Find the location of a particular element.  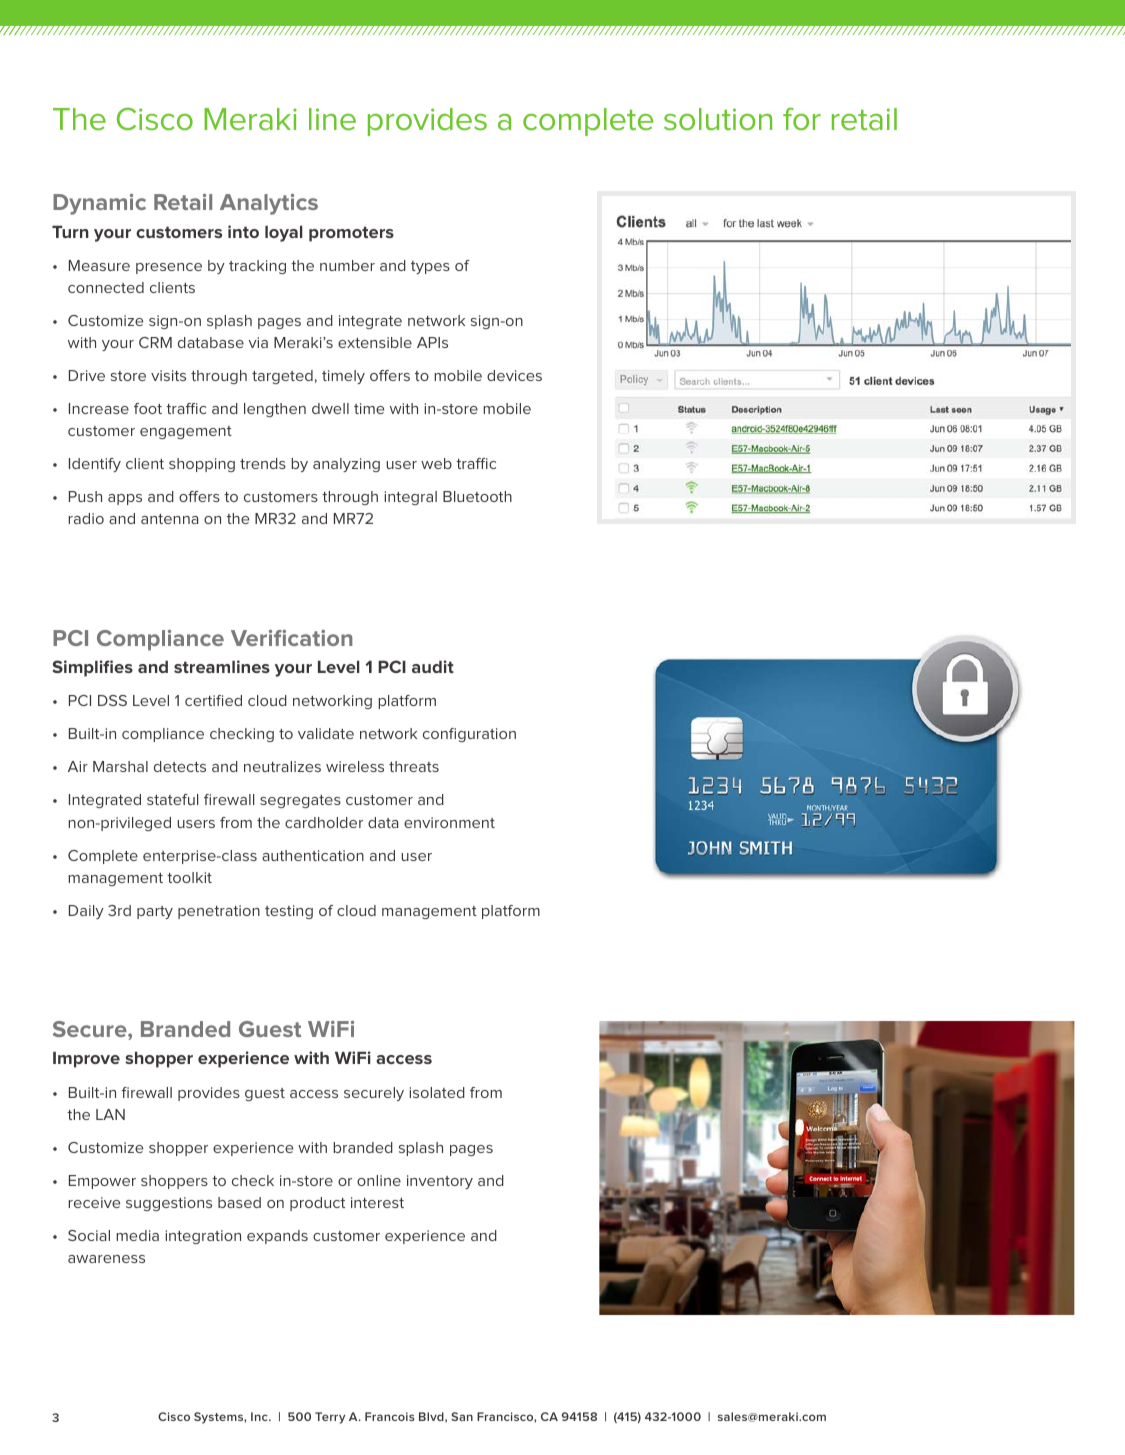

promoters is located at coordinates (351, 234).
